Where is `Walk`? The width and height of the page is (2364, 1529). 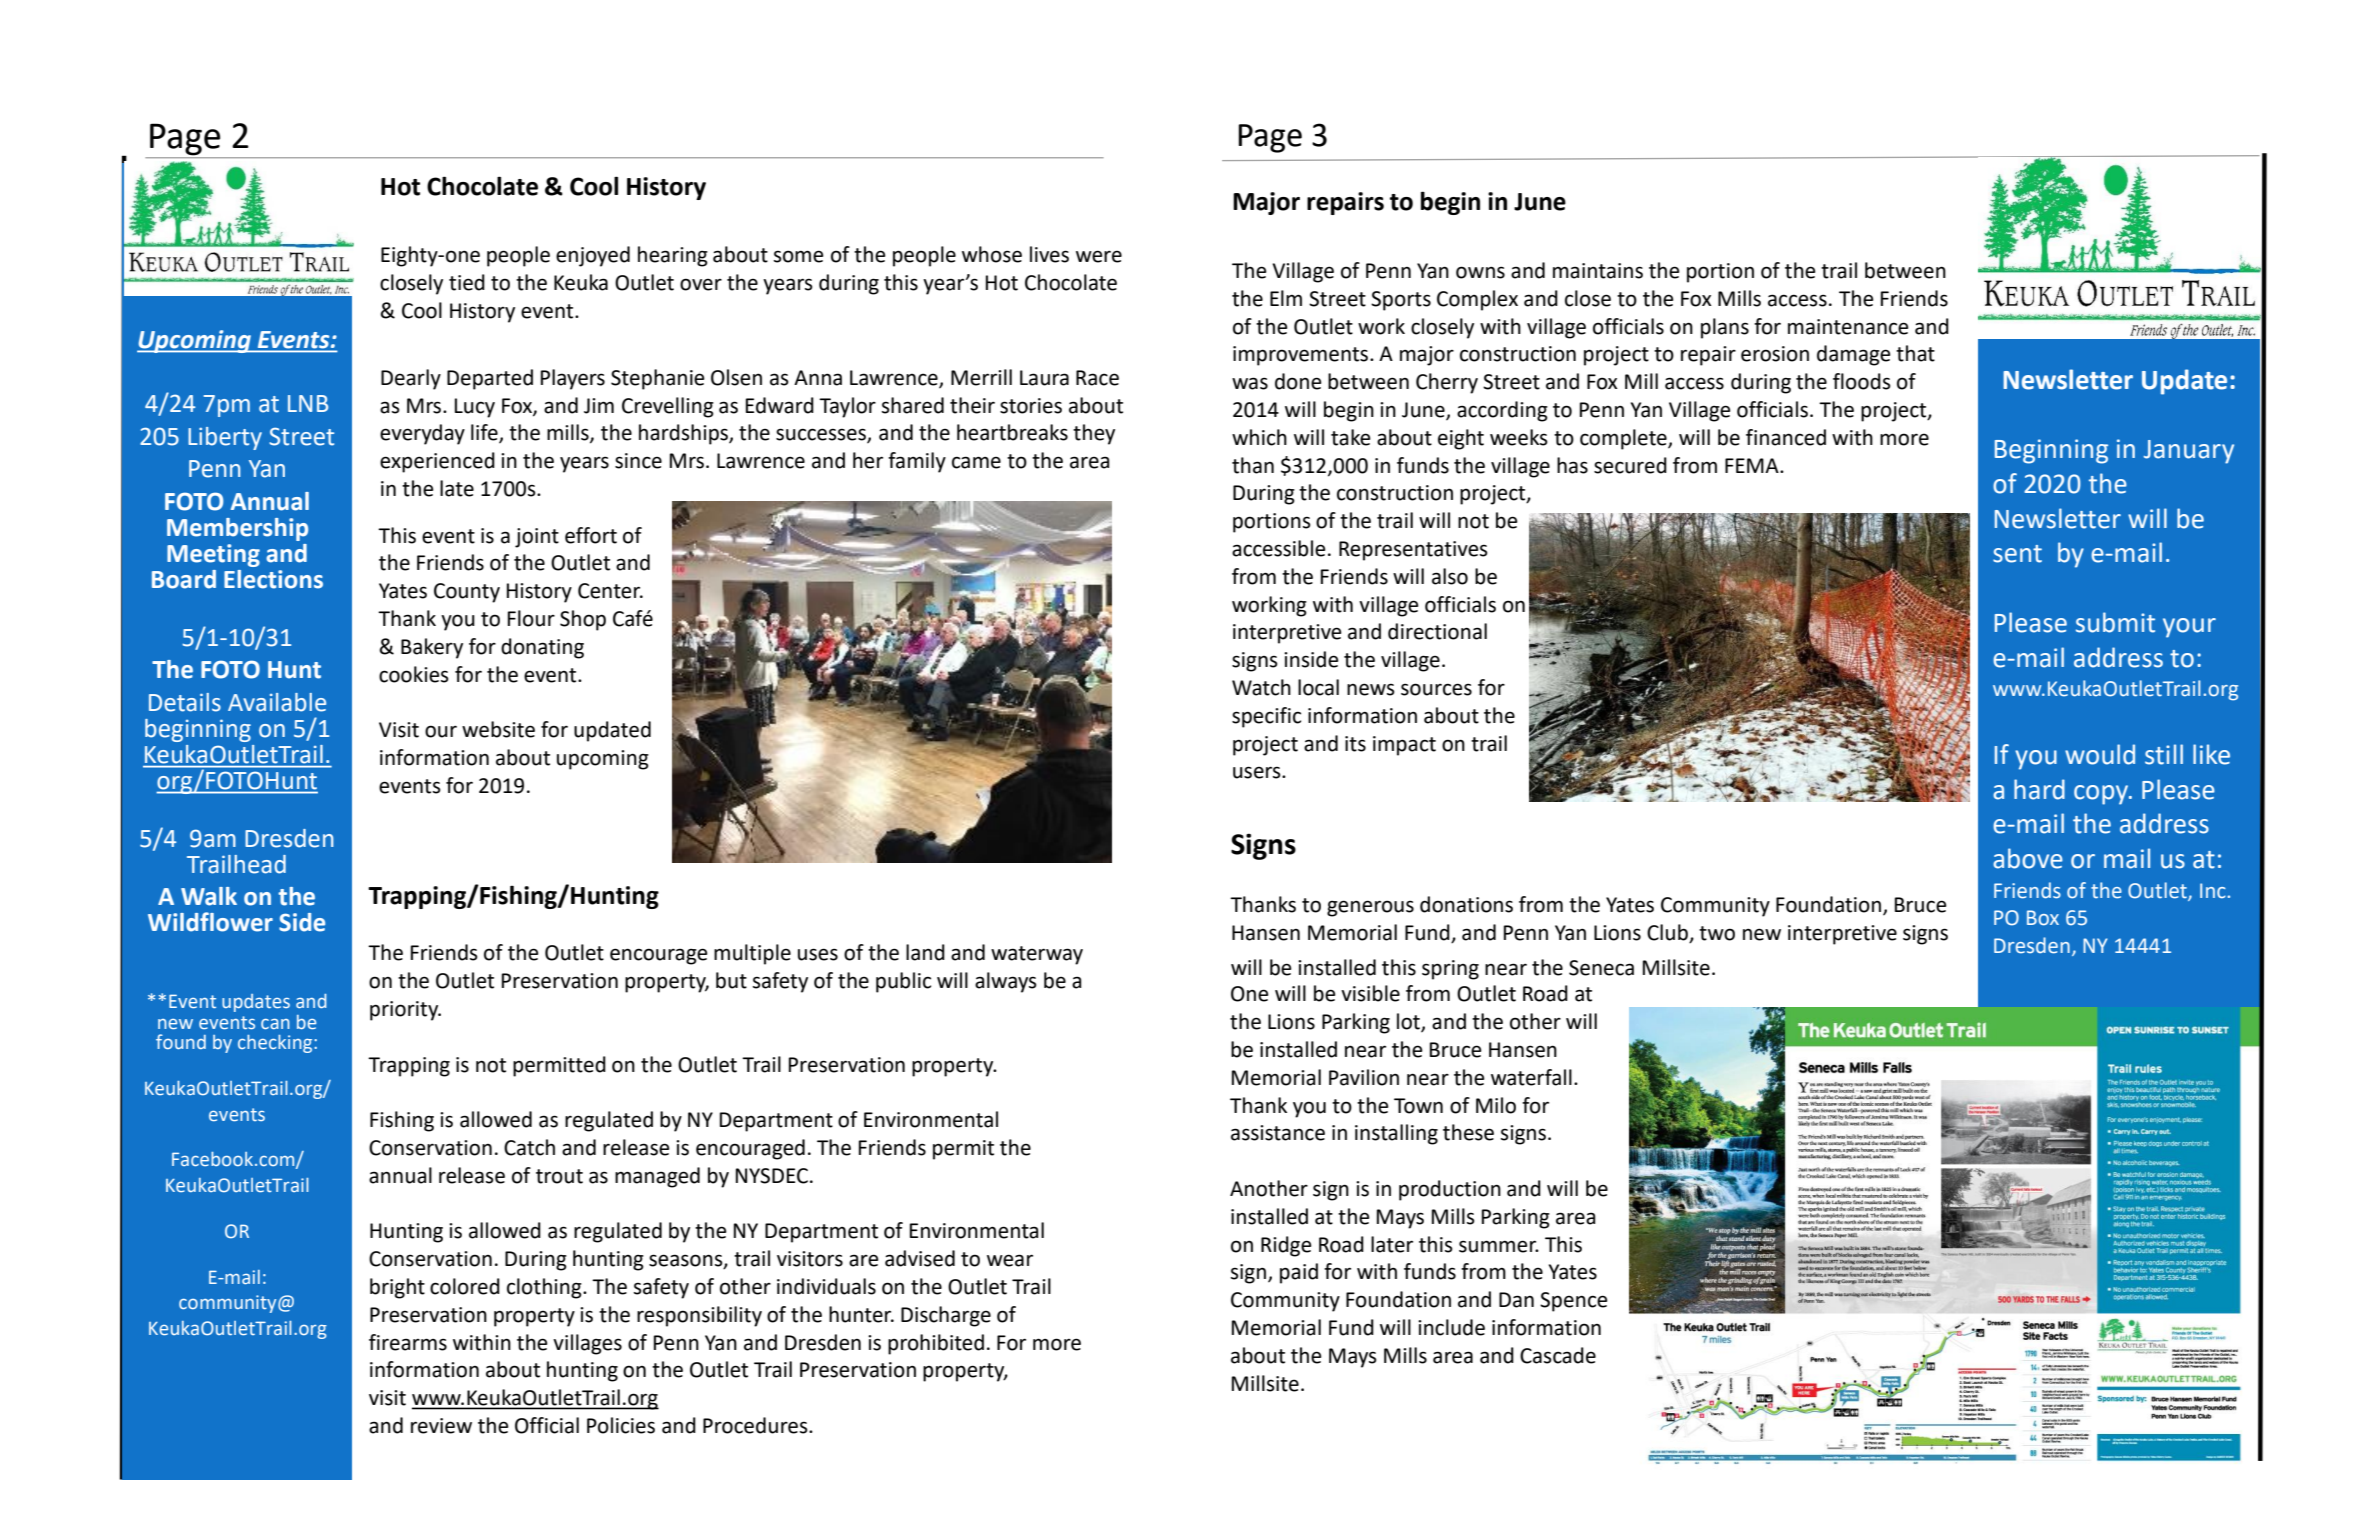 Walk is located at coordinates (209, 896).
